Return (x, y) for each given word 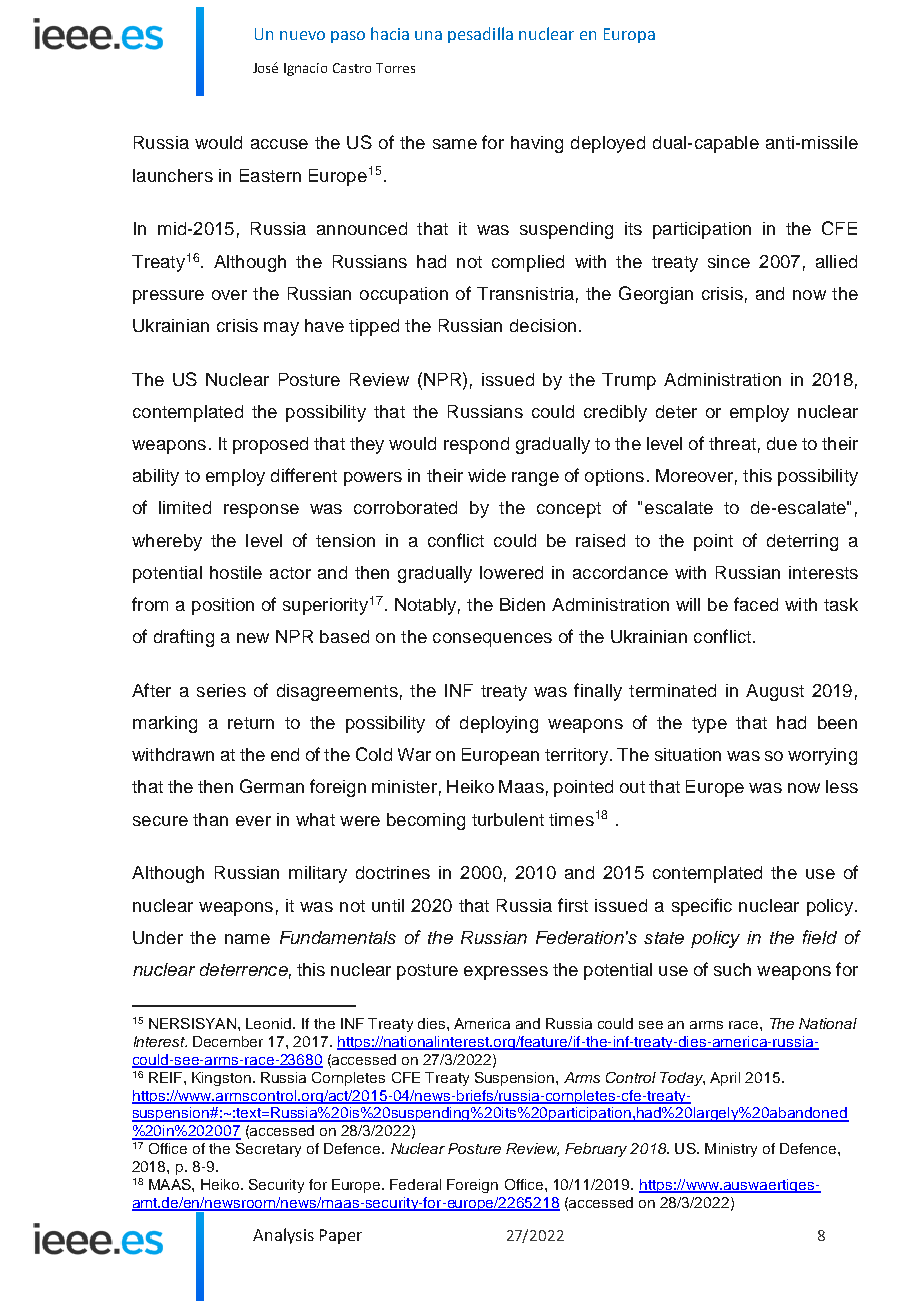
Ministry (731, 1150)
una (428, 35)
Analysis (283, 1236)
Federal (415, 1184)
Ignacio (305, 69)
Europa (629, 35)
